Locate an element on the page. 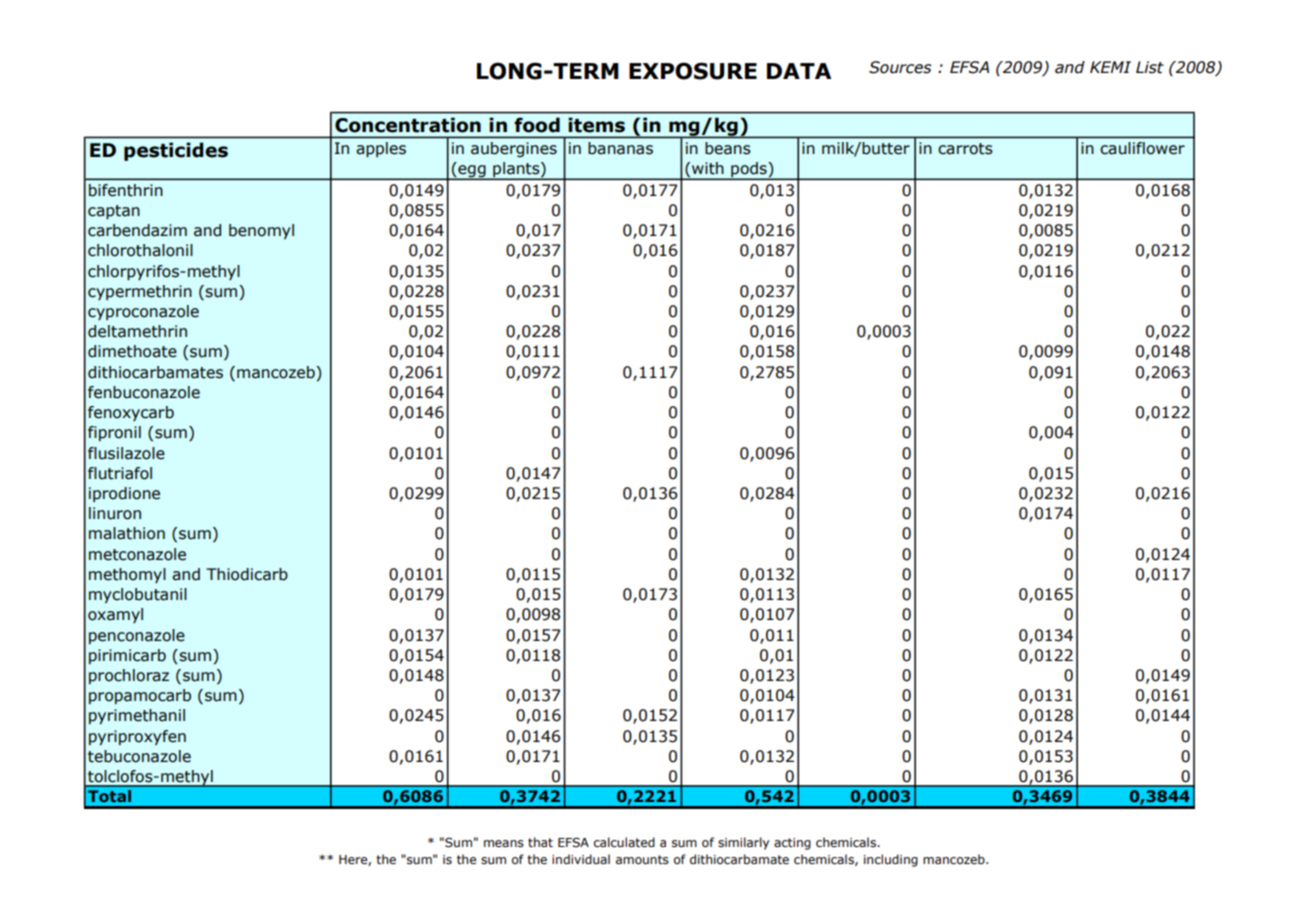 This document has height=924, width=1308. calculated is located at coordinates (624, 842).
